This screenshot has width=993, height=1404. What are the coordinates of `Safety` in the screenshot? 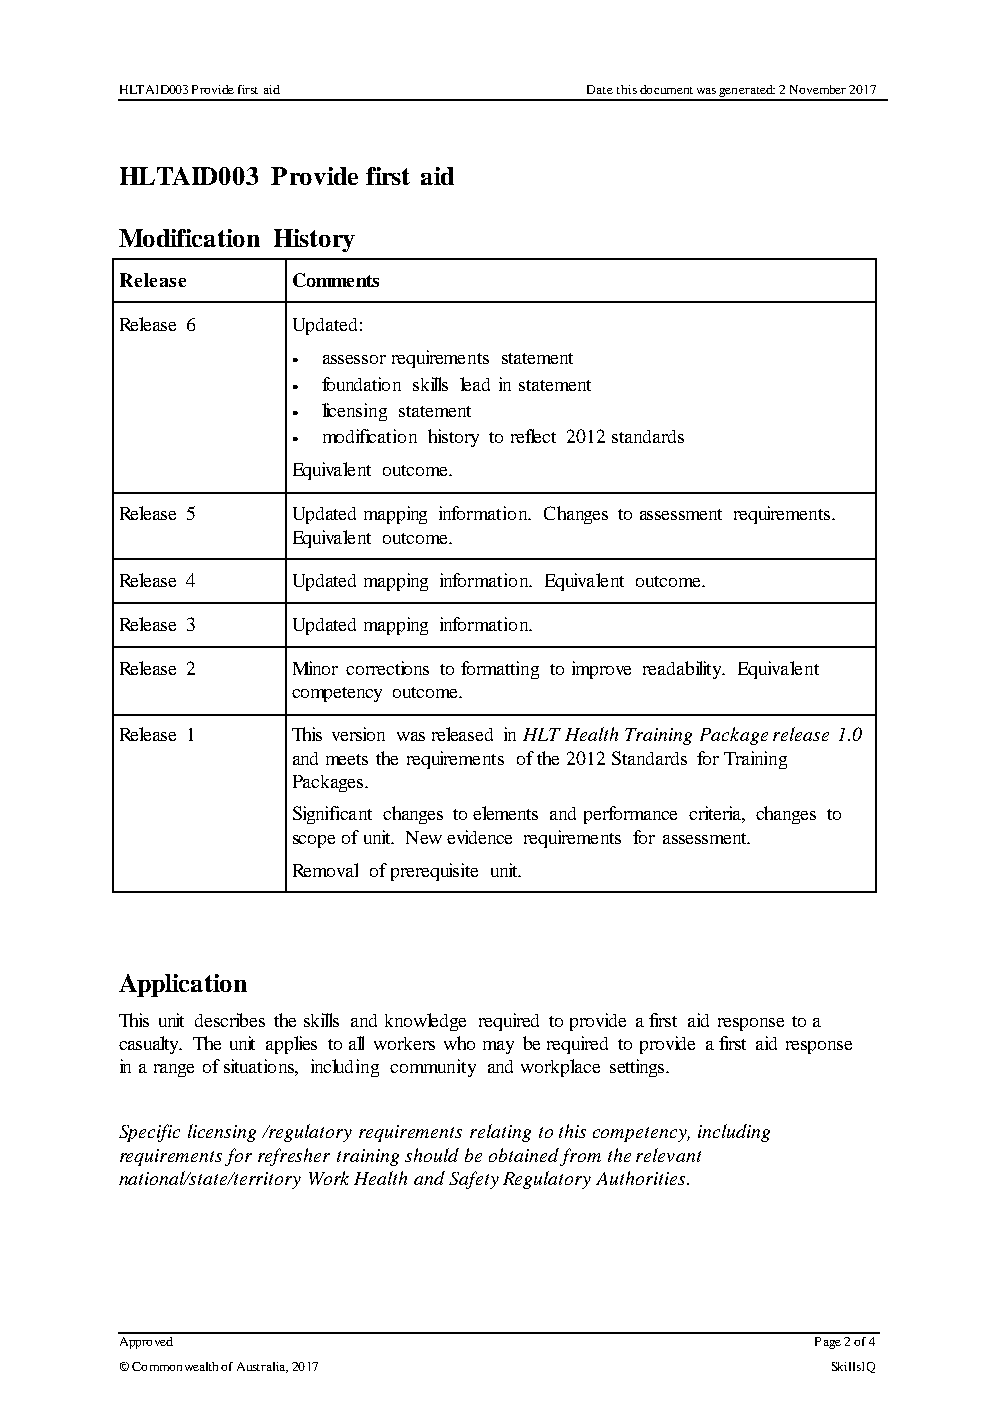 It's located at (474, 1180).
